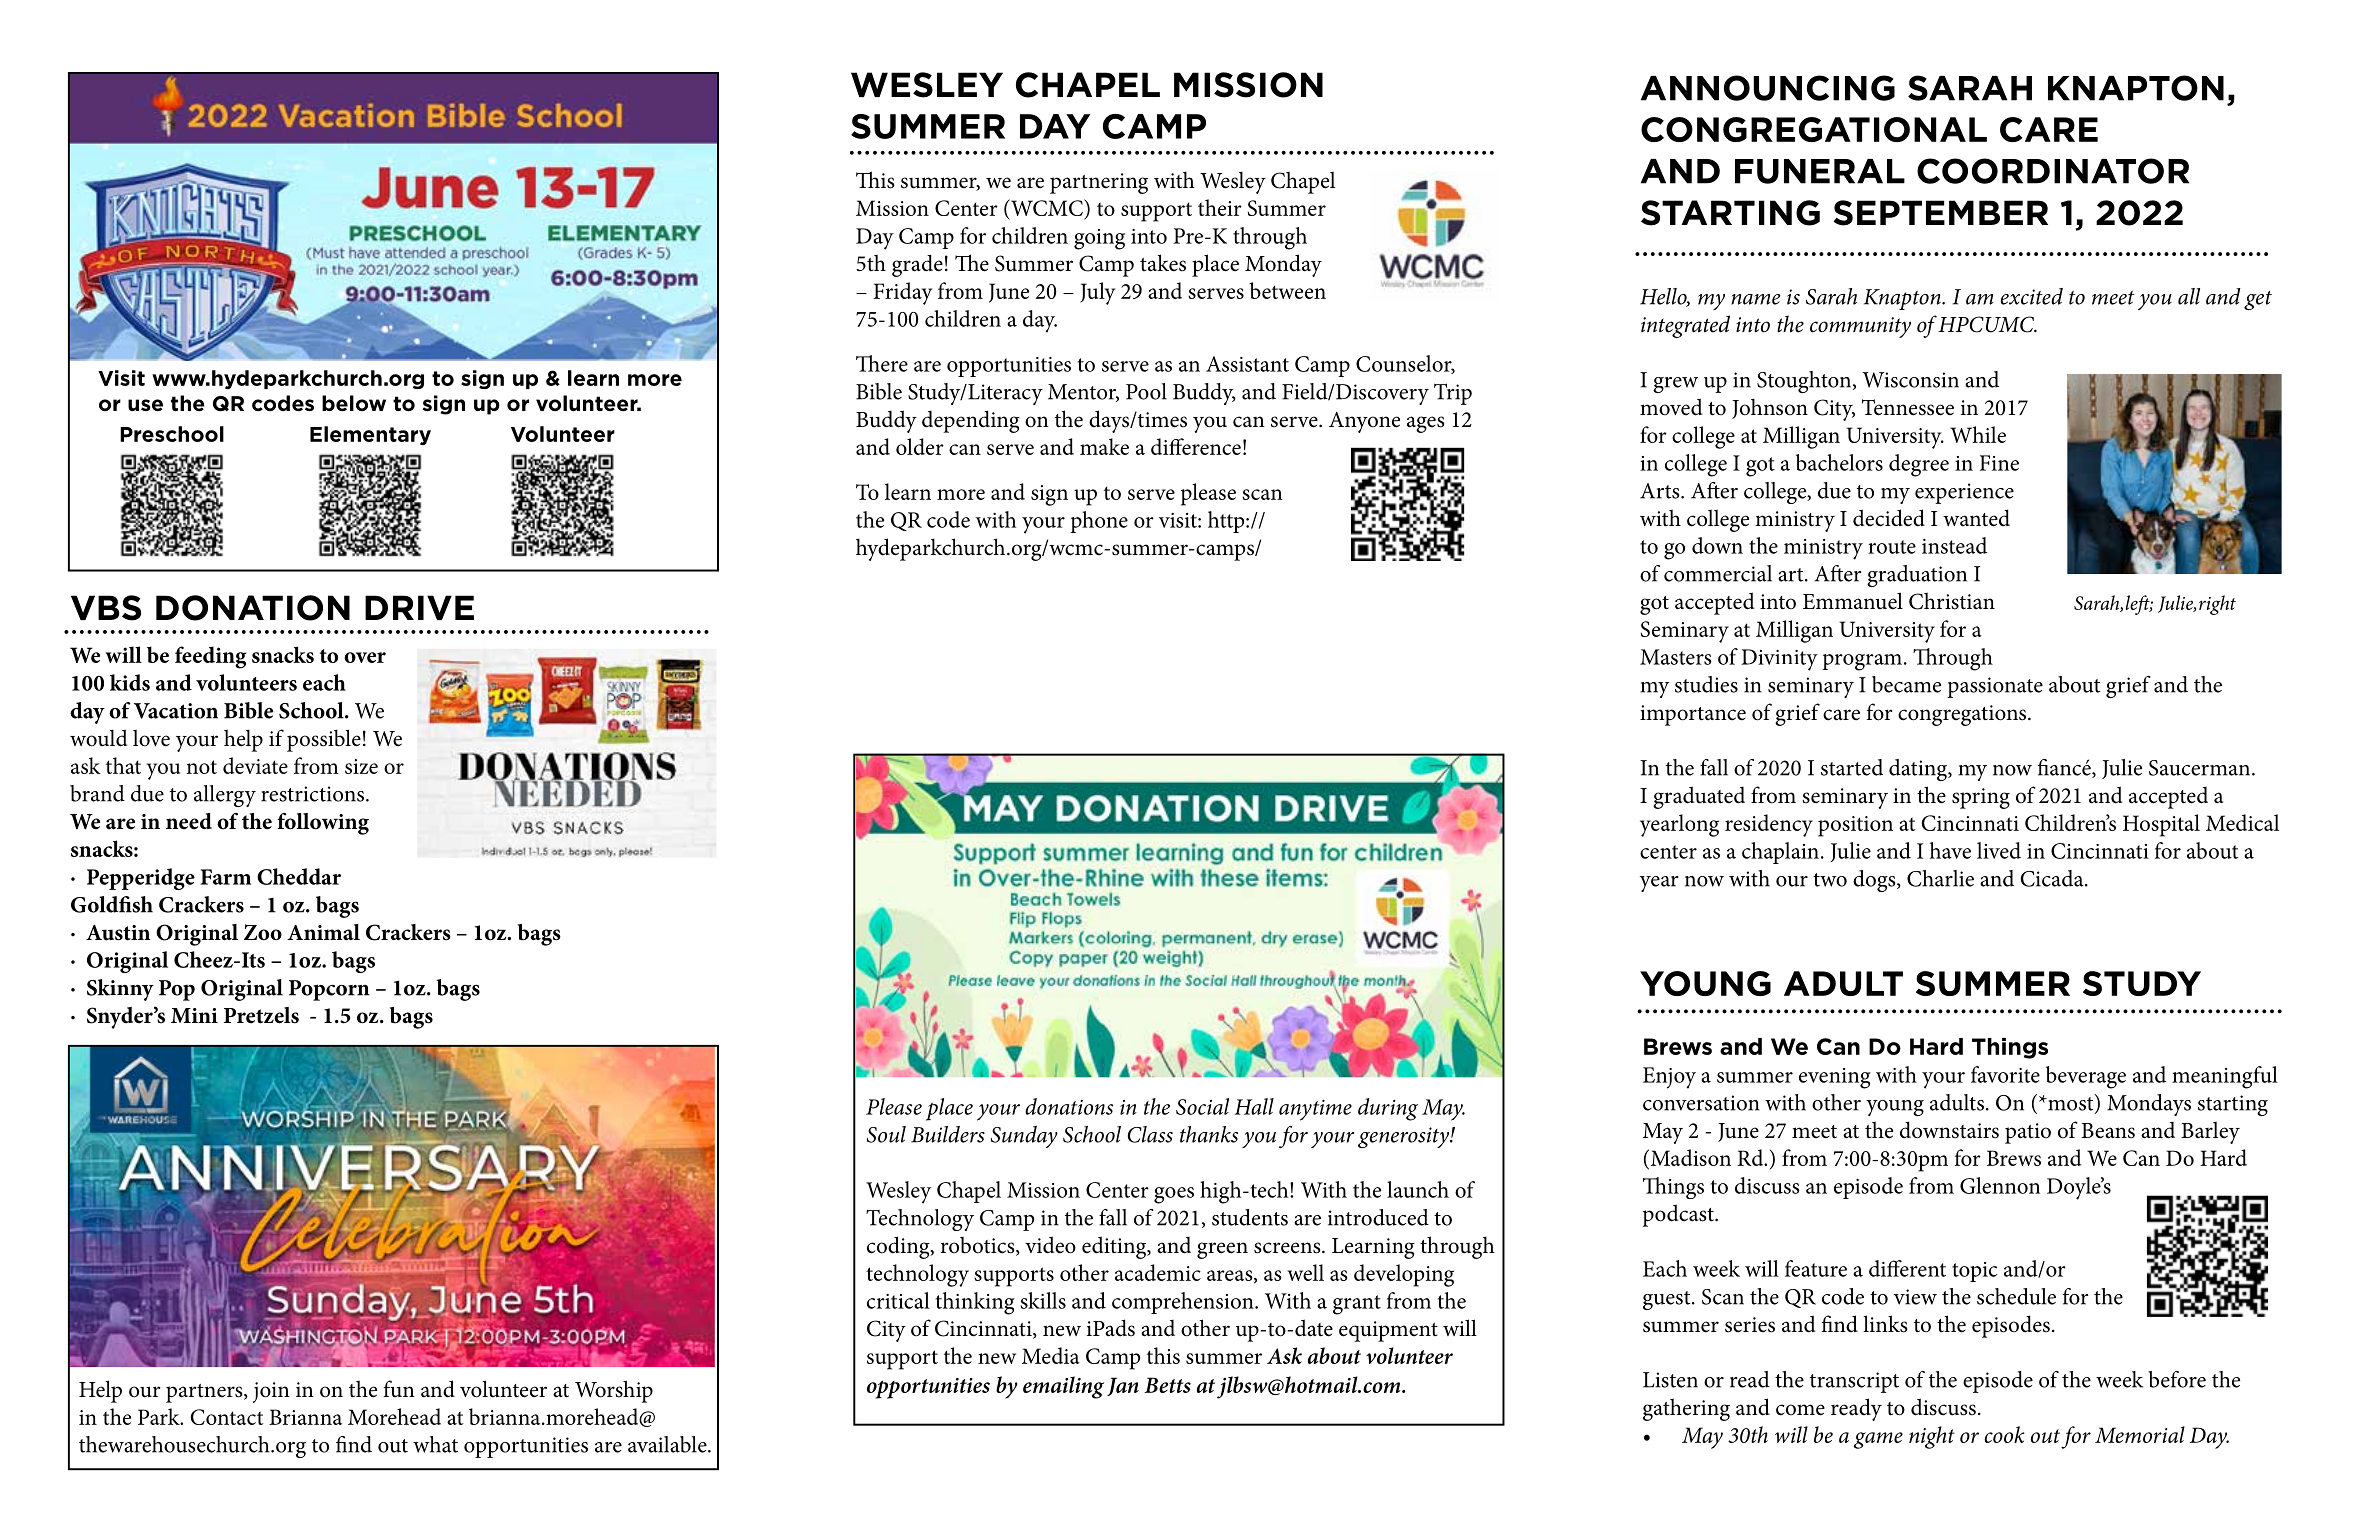 This document has width=2355, height=1524. I want to click on Betts, so click(1167, 1385).
